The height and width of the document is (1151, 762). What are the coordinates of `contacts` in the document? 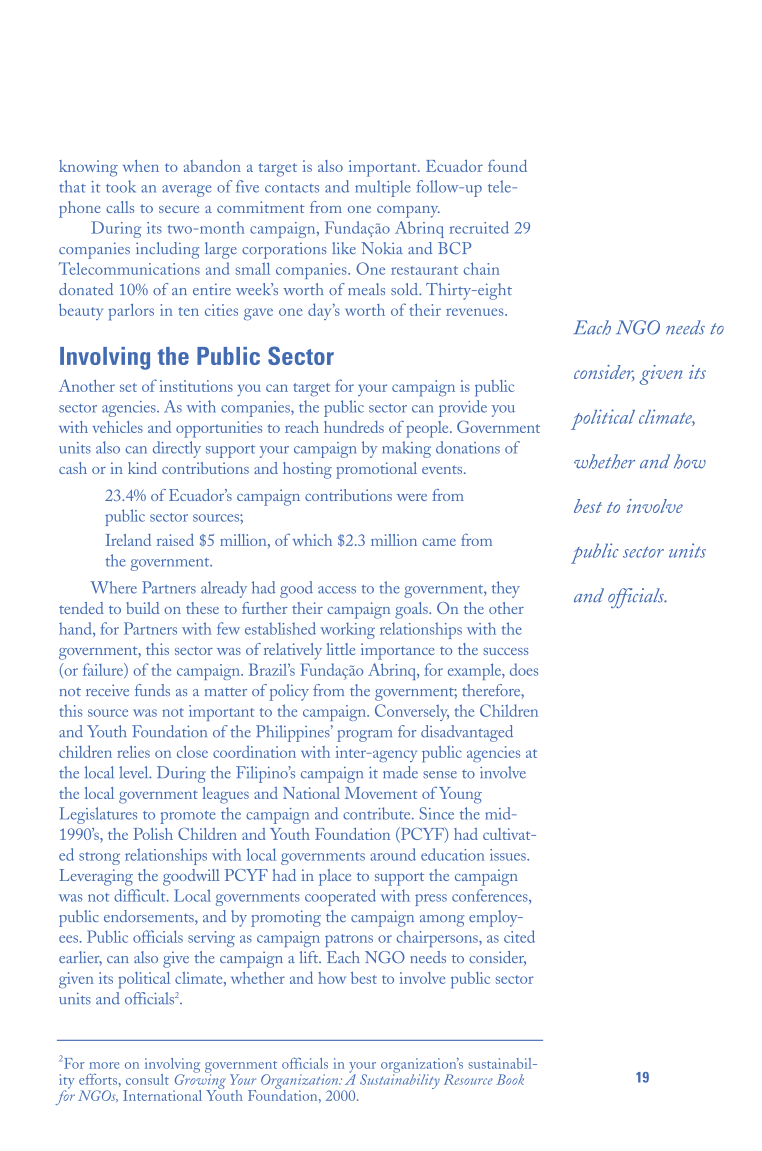 It's located at (292, 188).
